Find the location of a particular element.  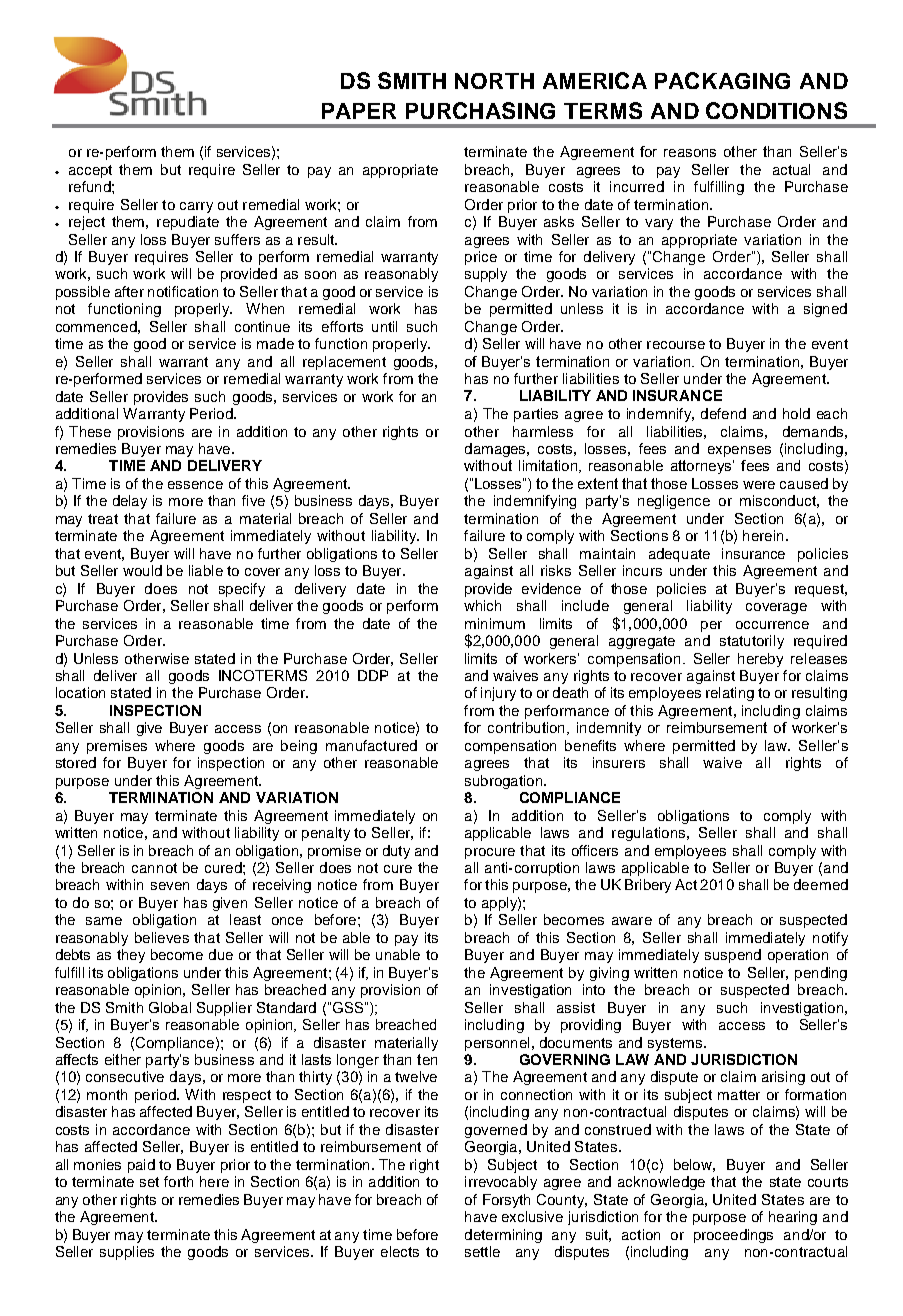

were is located at coordinates (759, 485).
